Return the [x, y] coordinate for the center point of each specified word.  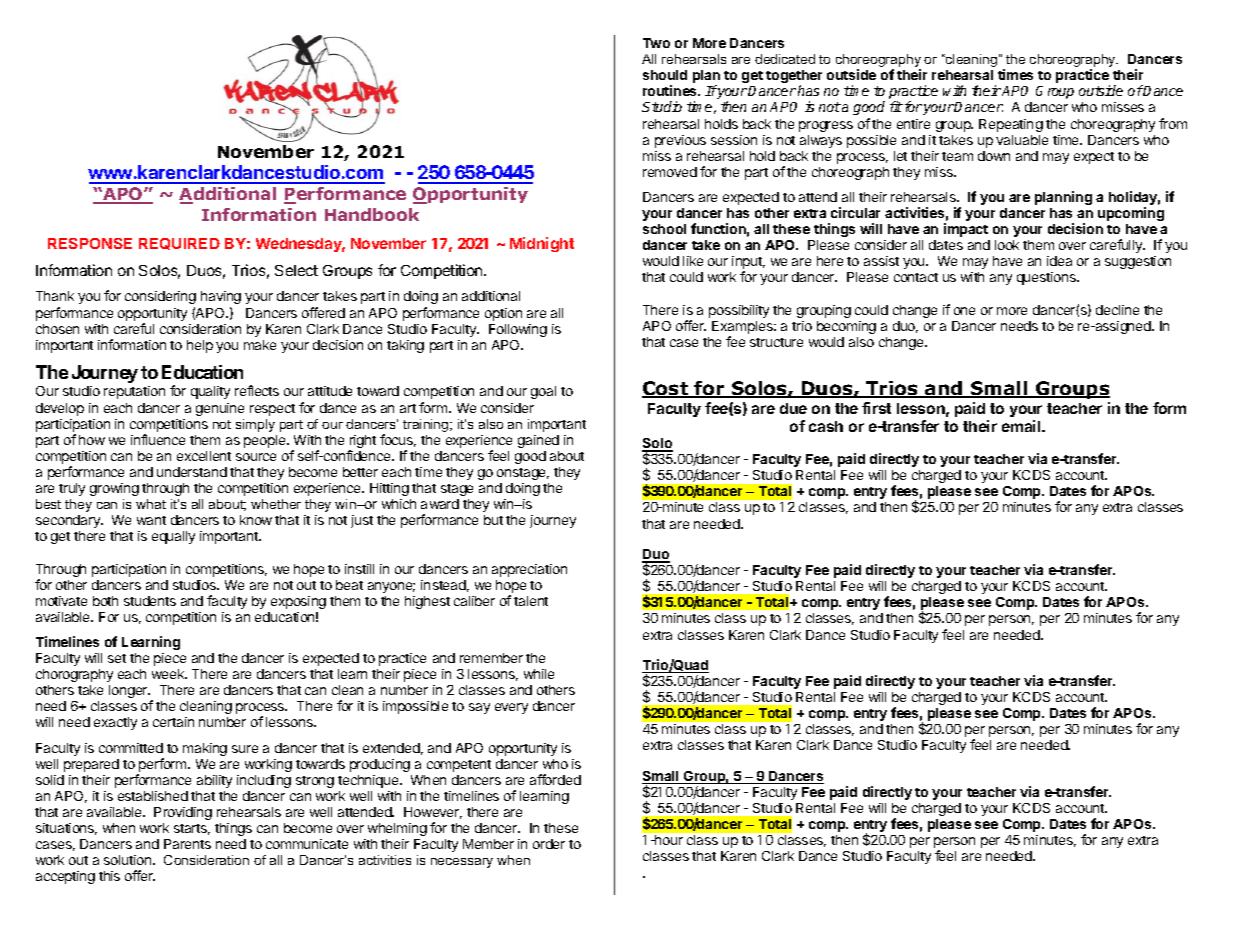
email [1022, 426]
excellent [204, 456]
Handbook [372, 214]
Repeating [1011, 125]
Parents [187, 844]
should [665, 75]
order [549, 844]
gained [538, 441]
